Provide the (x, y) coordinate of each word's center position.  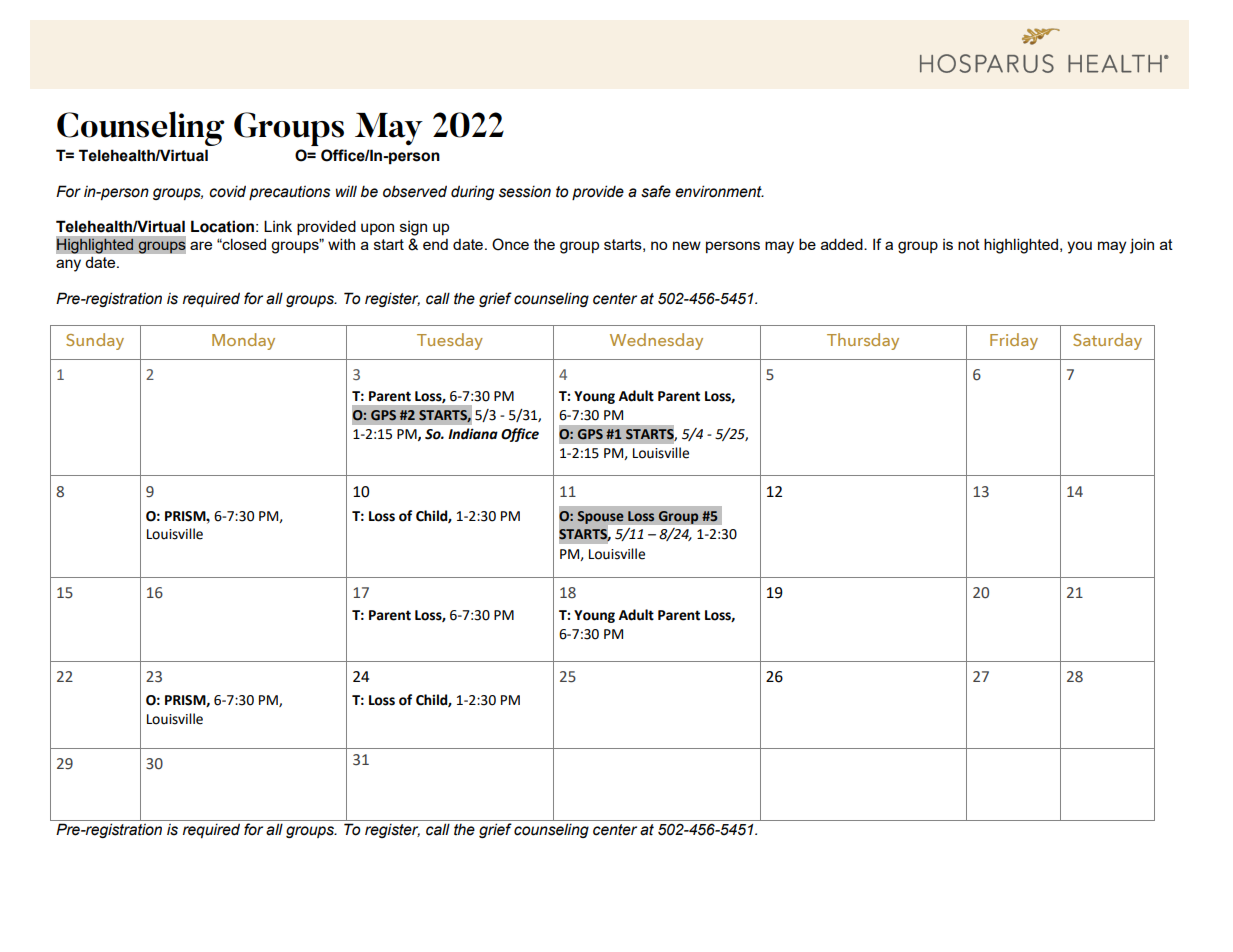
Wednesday (656, 341)
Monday (243, 341)
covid (227, 191)
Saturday (1107, 341)
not (969, 244)
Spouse (601, 518)
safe (656, 191)
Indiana (473, 434)
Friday (1014, 341)
